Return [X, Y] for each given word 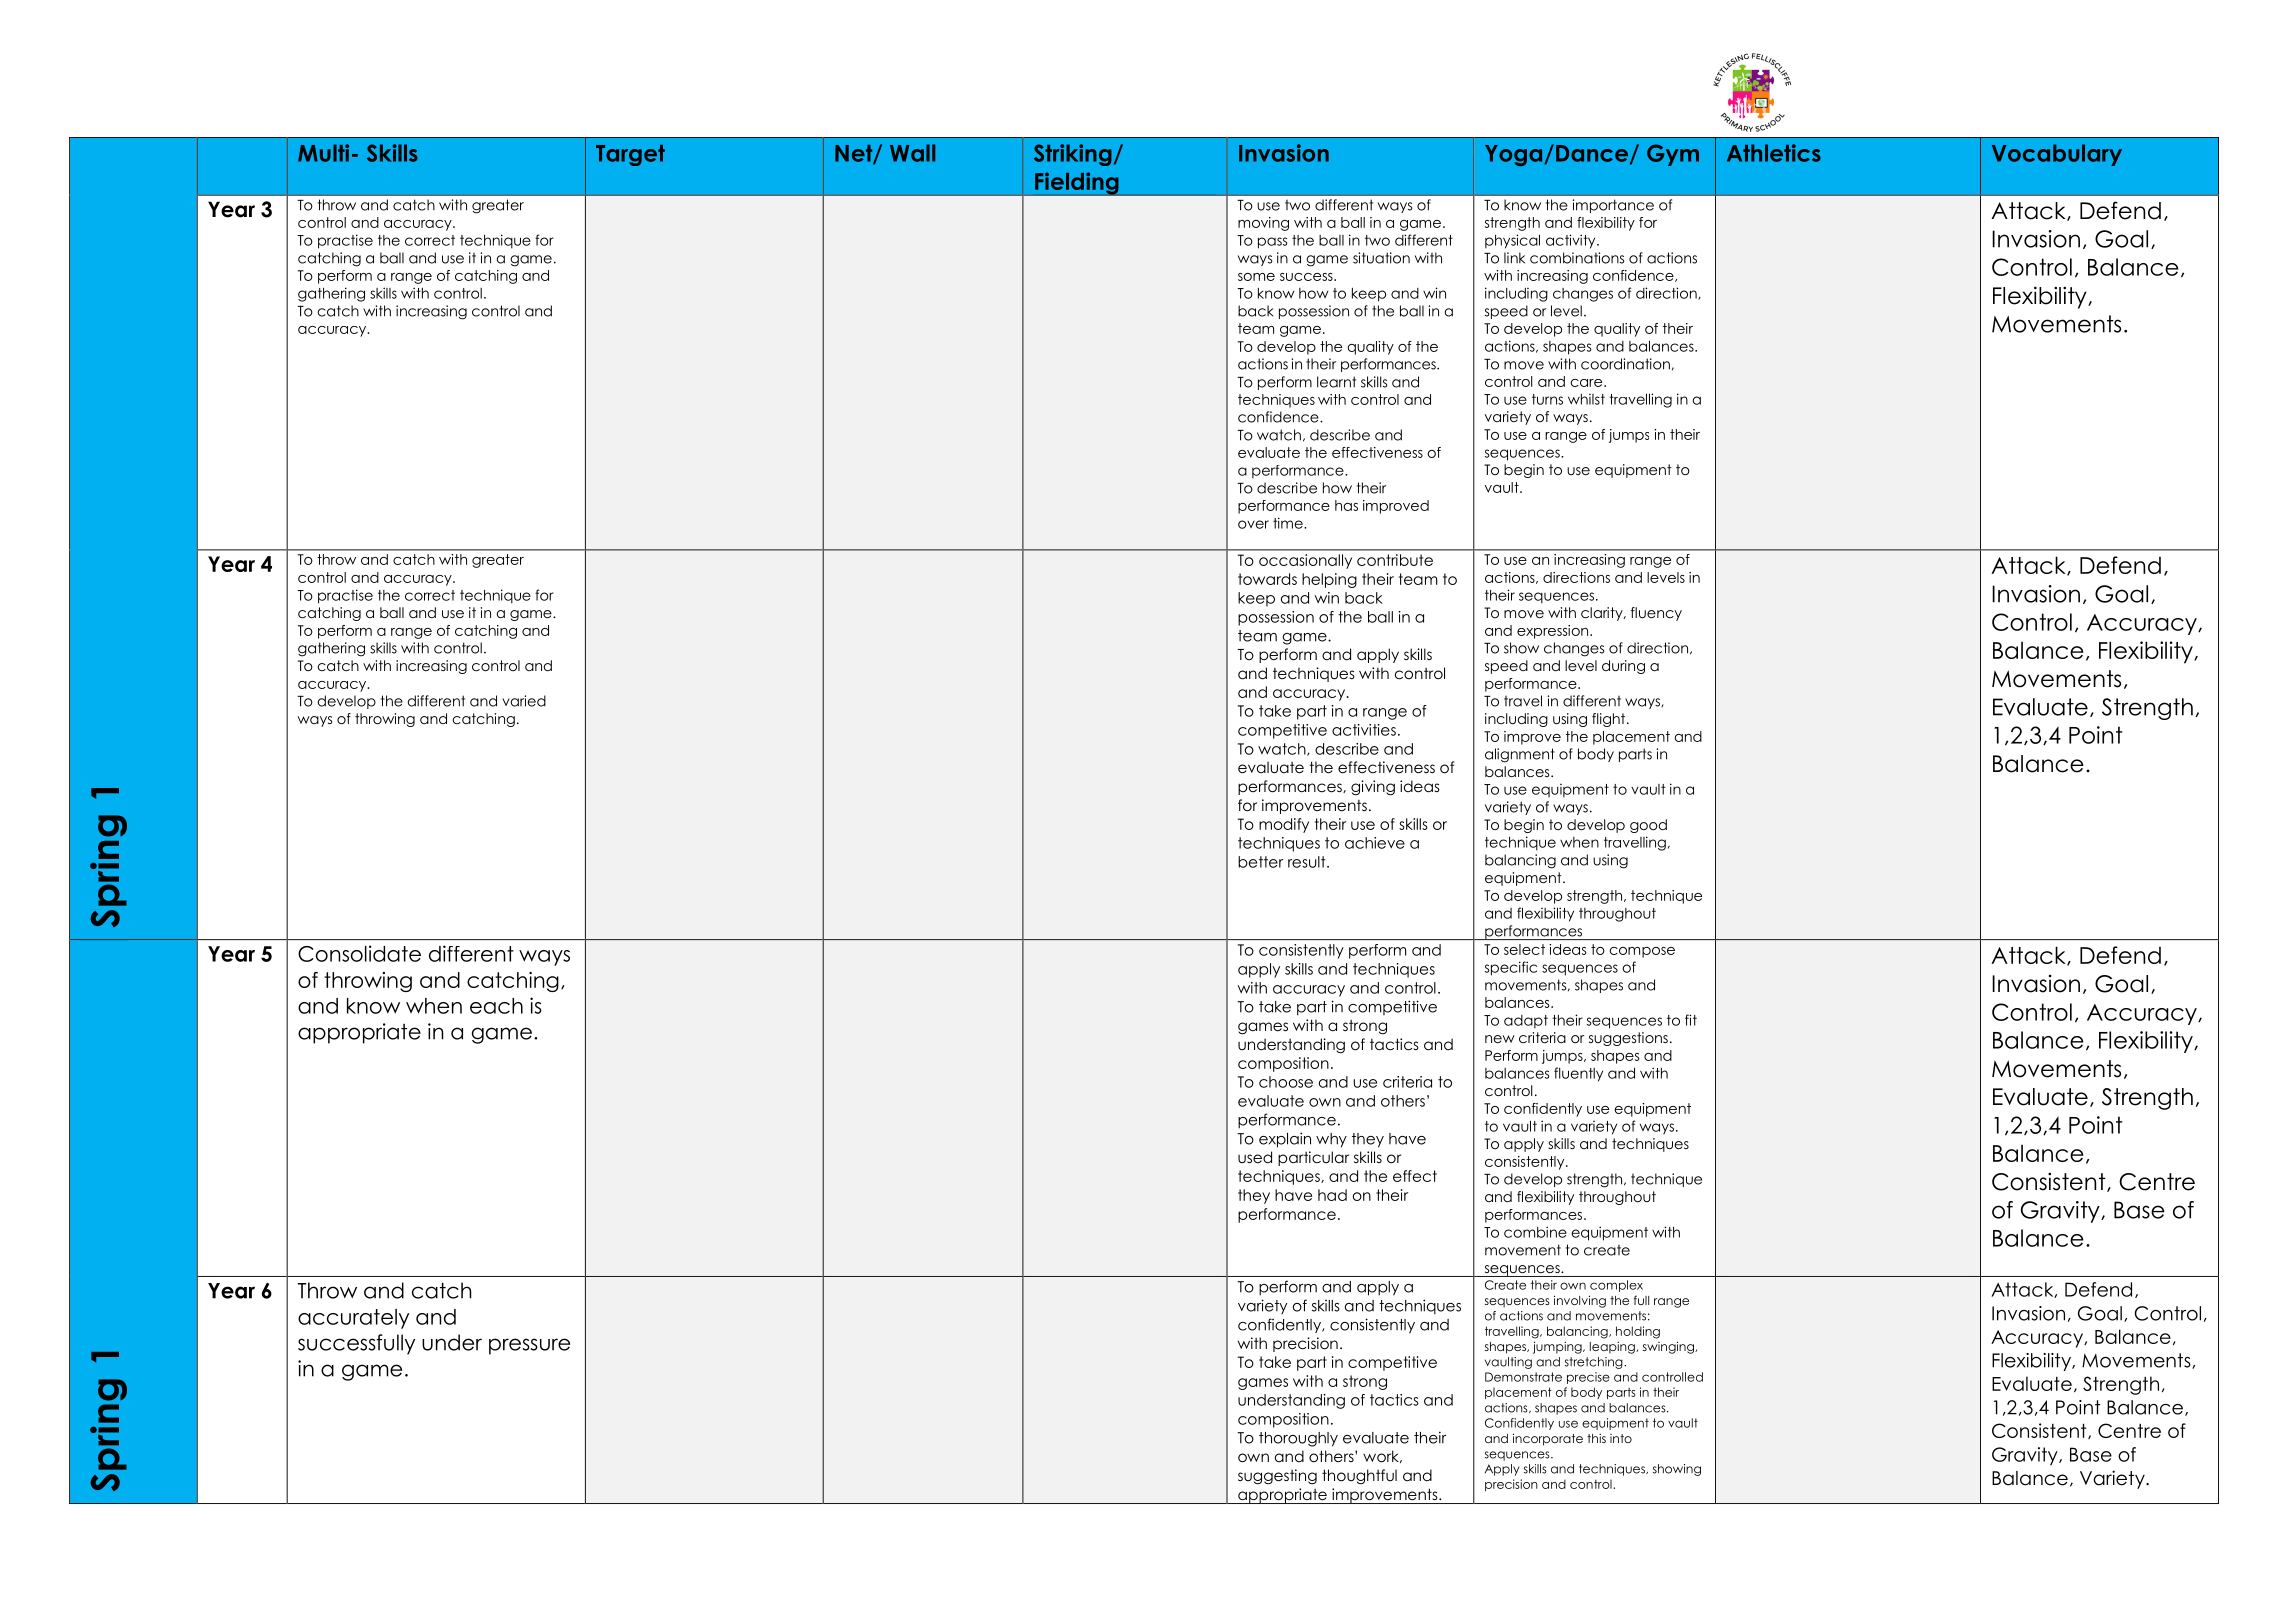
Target [630, 155]
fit [1691, 1020]
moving [1263, 224]
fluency [1656, 614]
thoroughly [1298, 1439]
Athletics [1774, 153]
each [496, 1006]
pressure [529, 1346]
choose [1286, 1082]
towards [1267, 579]
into [1621, 1438]
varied [524, 701]
